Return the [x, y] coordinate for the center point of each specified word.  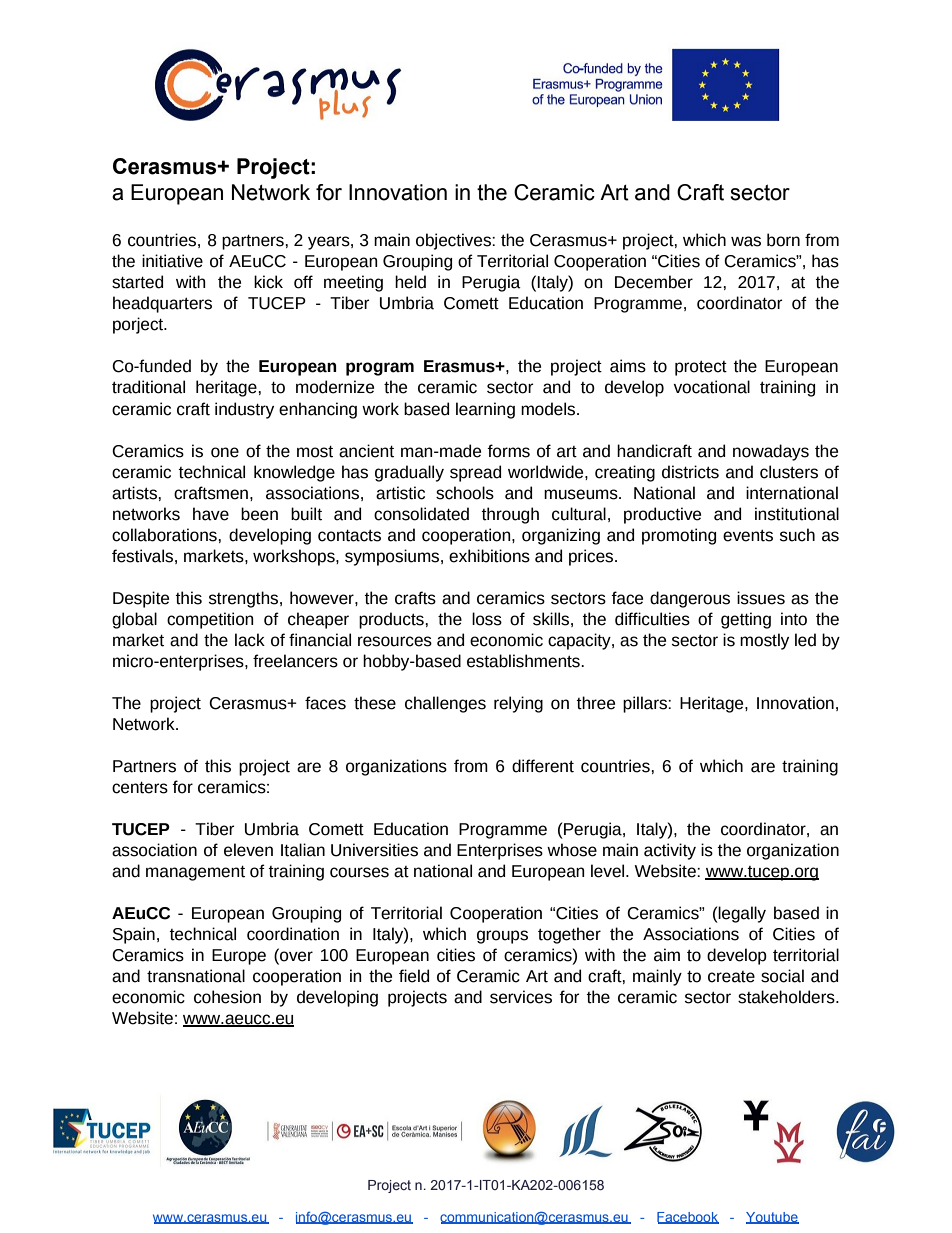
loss [487, 619]
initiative [172, 261]
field [414, 976]
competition [210, 620]
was [746, 241]
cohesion [227, 997]
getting [746, 620]
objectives [454, 241]
